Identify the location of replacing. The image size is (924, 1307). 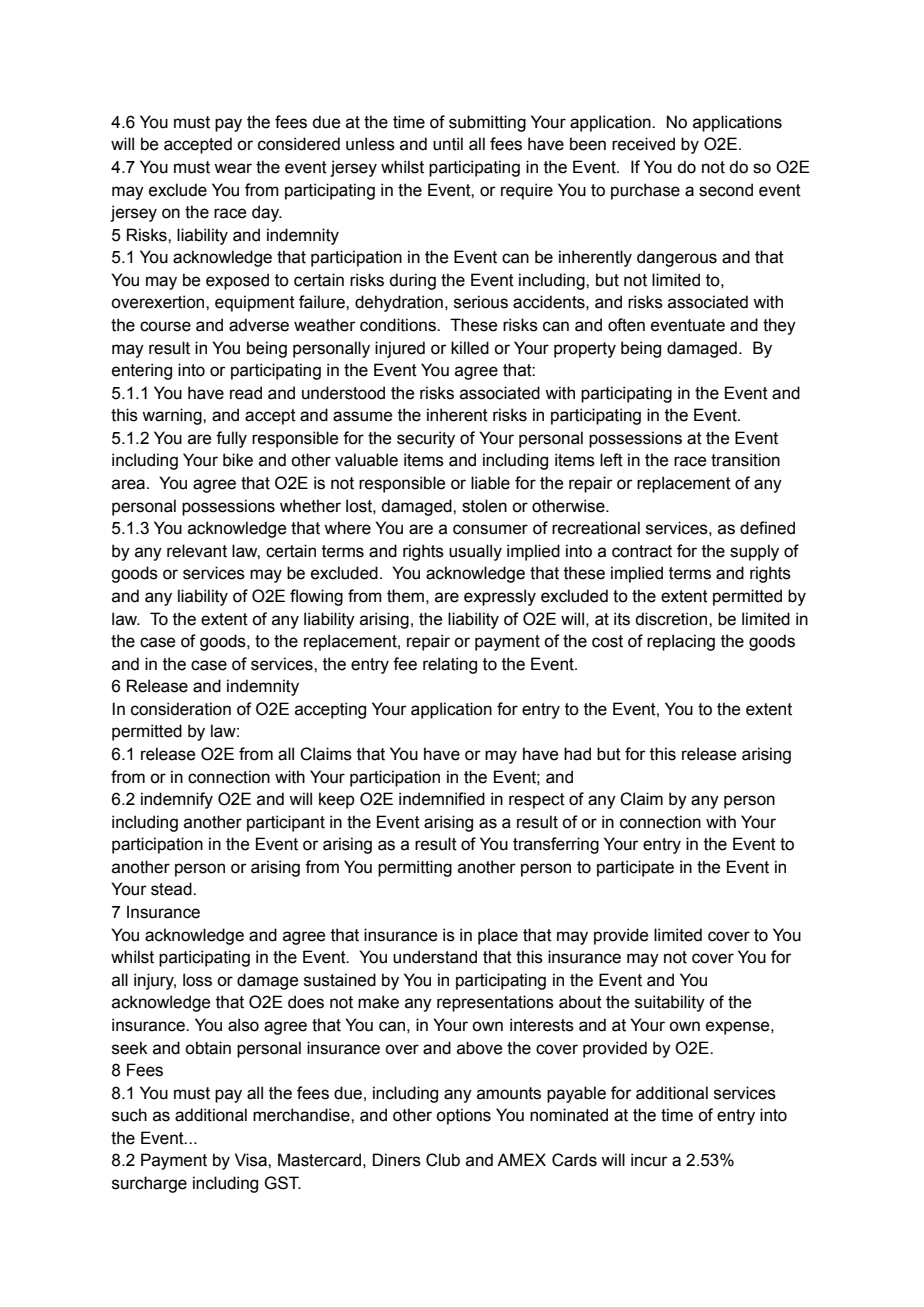
(681, 642).
